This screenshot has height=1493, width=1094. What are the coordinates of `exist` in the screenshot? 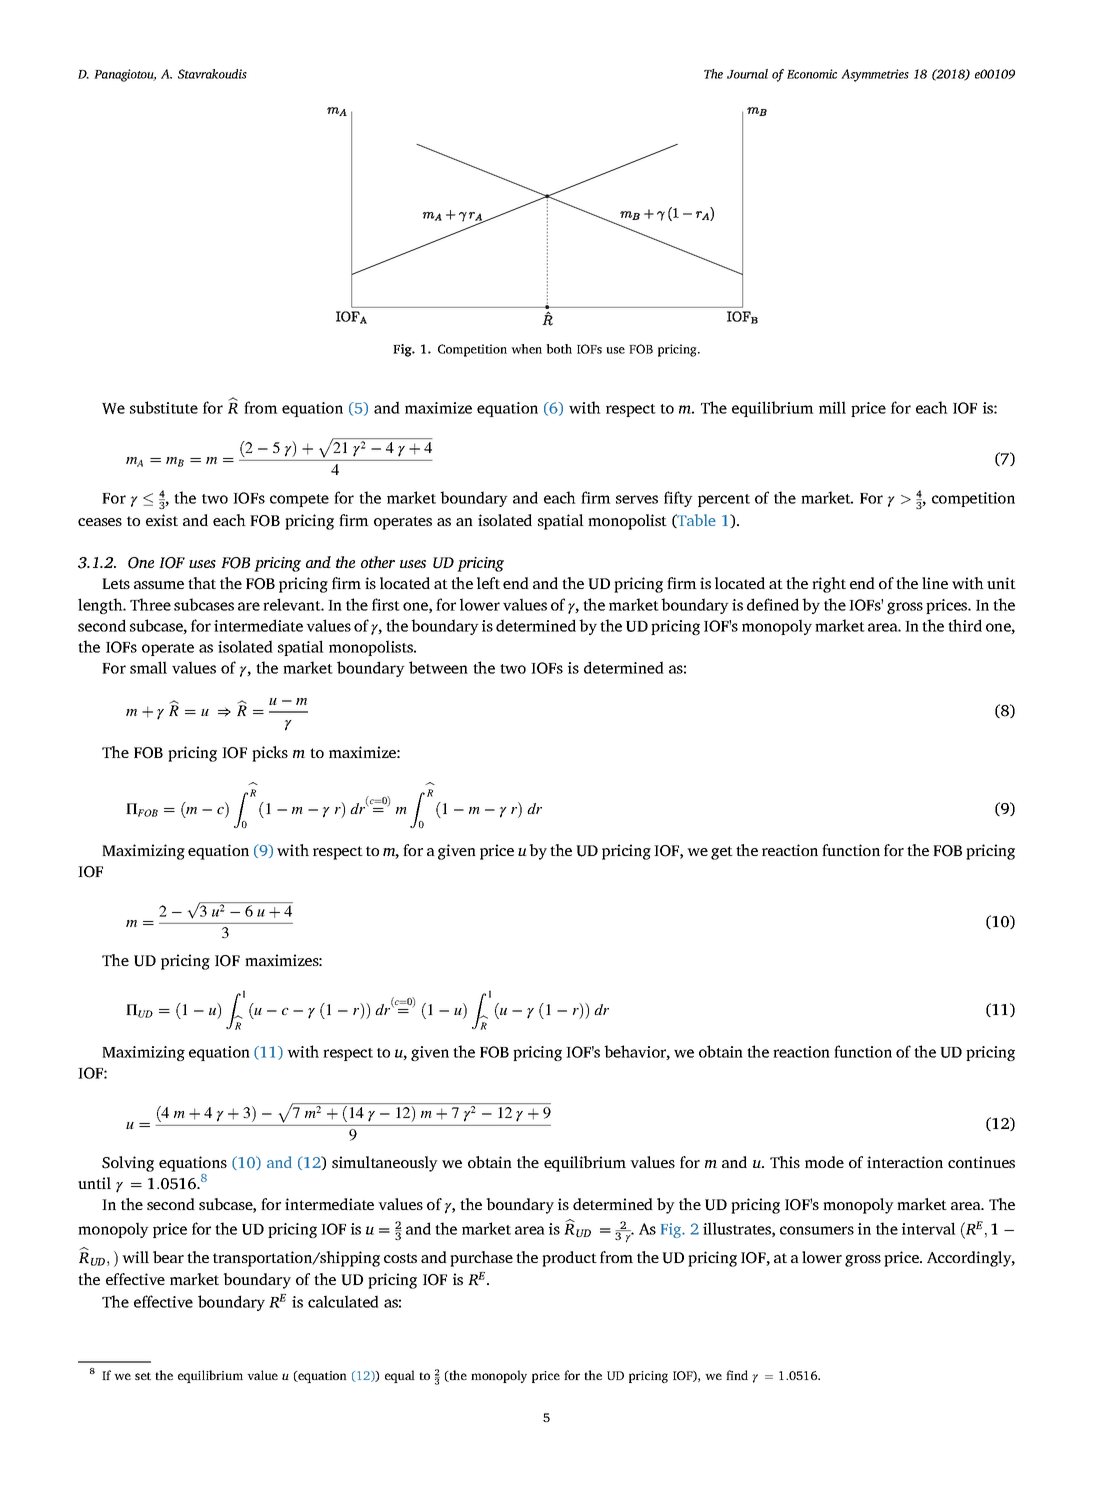 It's located at (162, 520).
